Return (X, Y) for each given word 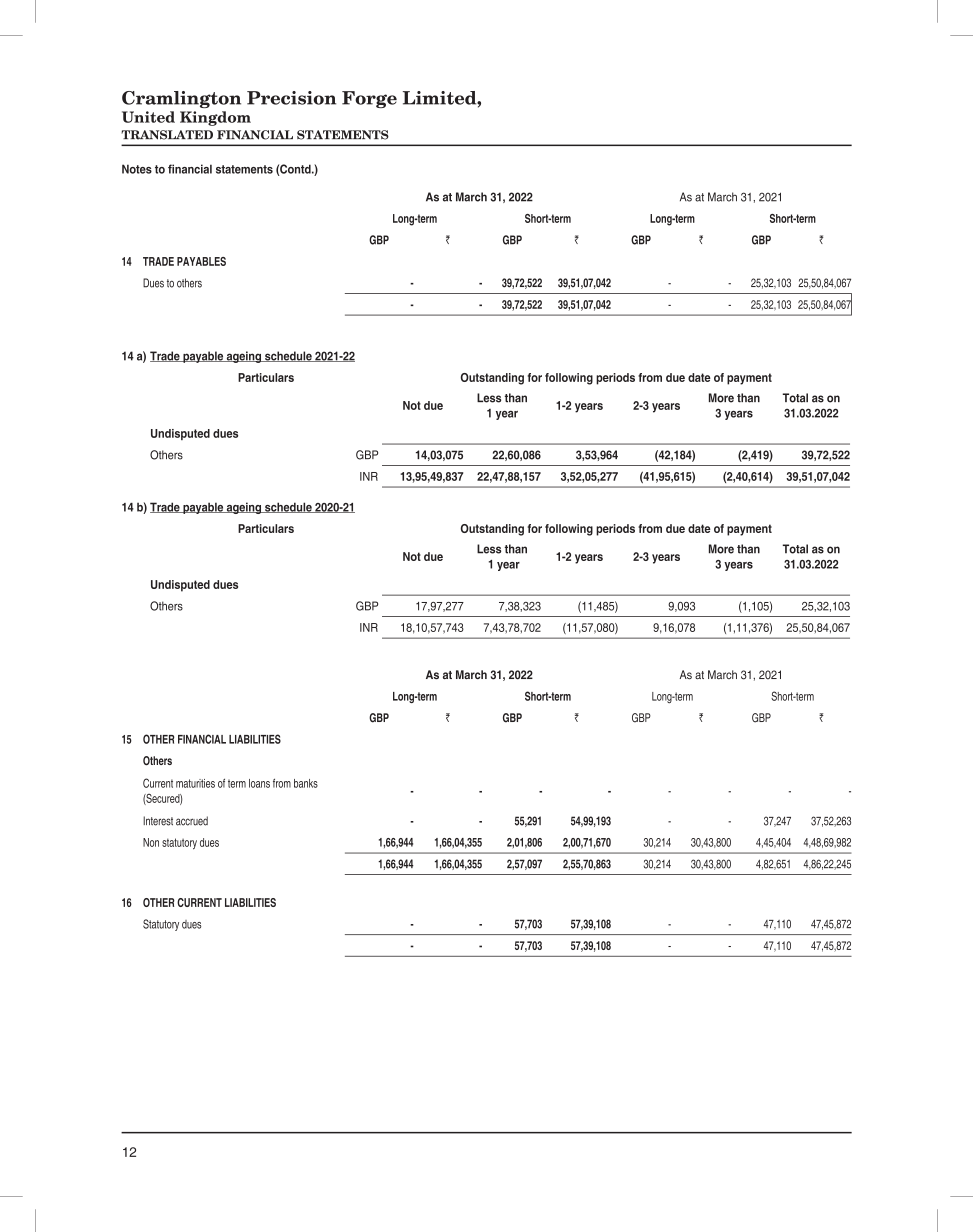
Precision (291, 98)
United (148, 117)
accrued (192, 821)
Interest (158, 821)
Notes (137, 169)
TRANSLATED (167, 135)
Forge (369, 99)
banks (306, 783)
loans (259, 783)
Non (151, 842)
